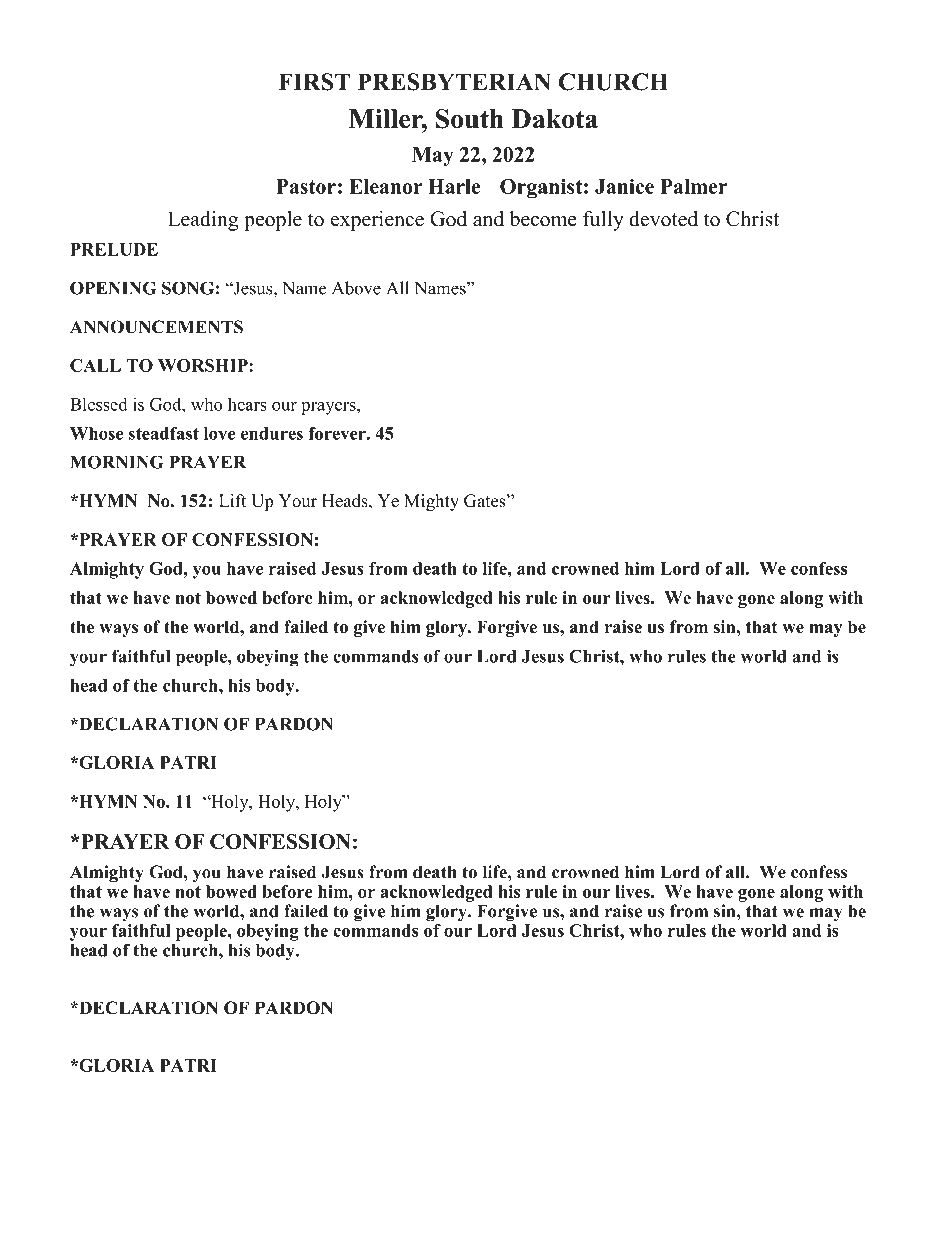  Describe the element at coordinates (247, 404) in the document. I see `hears` at that location.
